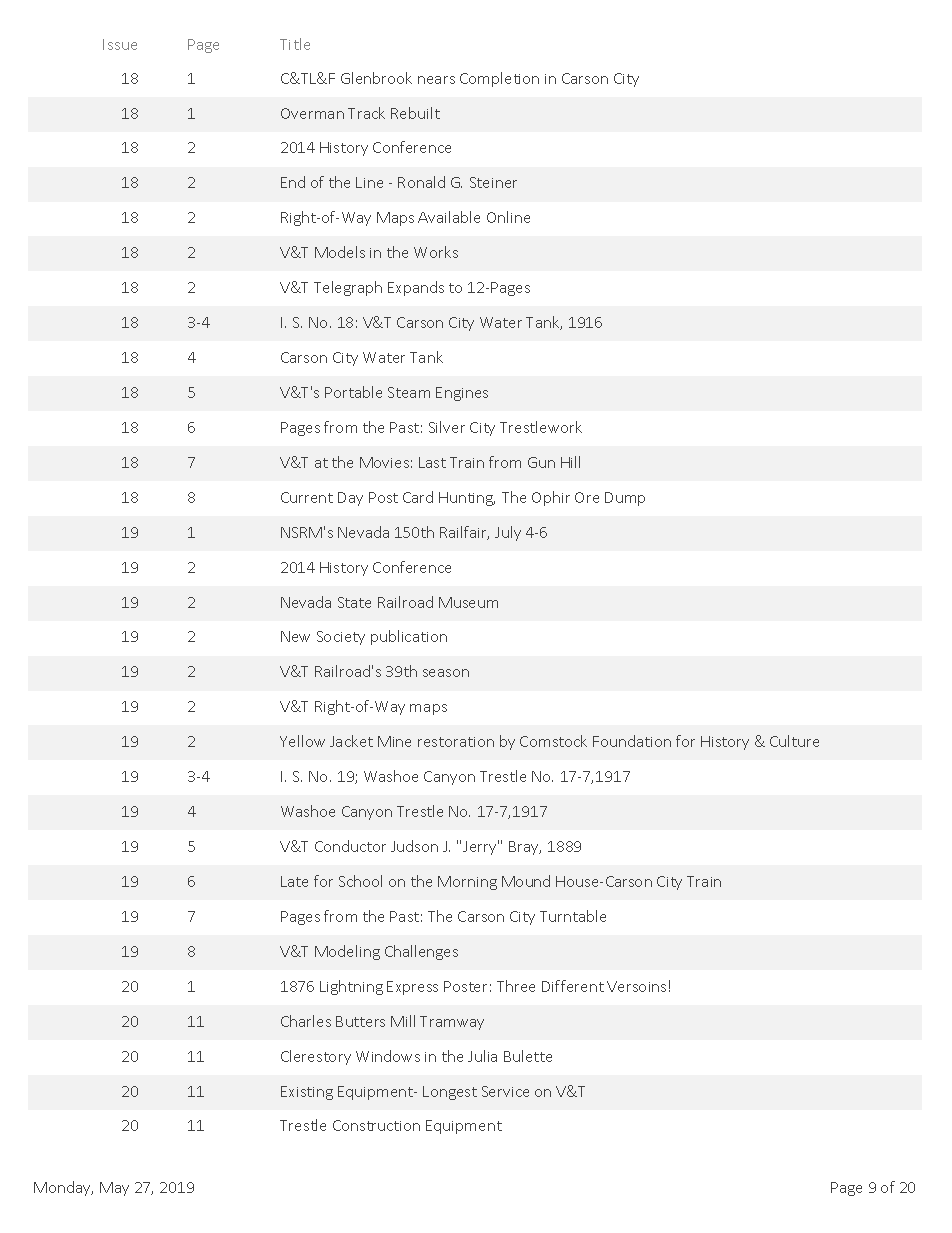 The image size is (952, 1233). Describe the element at coordinates (421, 952) in the document. I see `Challenges` at that location.
